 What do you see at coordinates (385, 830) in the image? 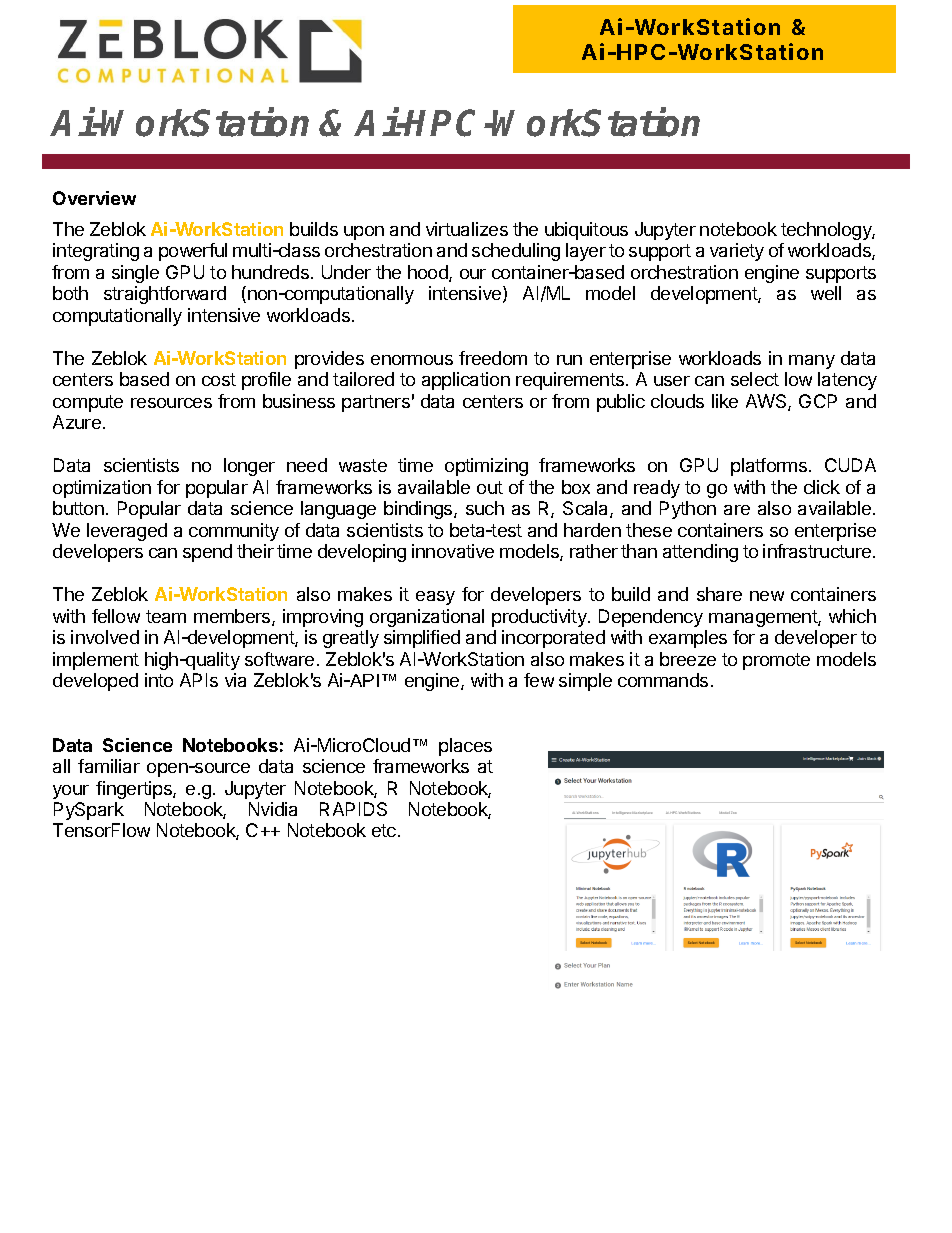
I see `etc` at bounding box center [385, 830].
